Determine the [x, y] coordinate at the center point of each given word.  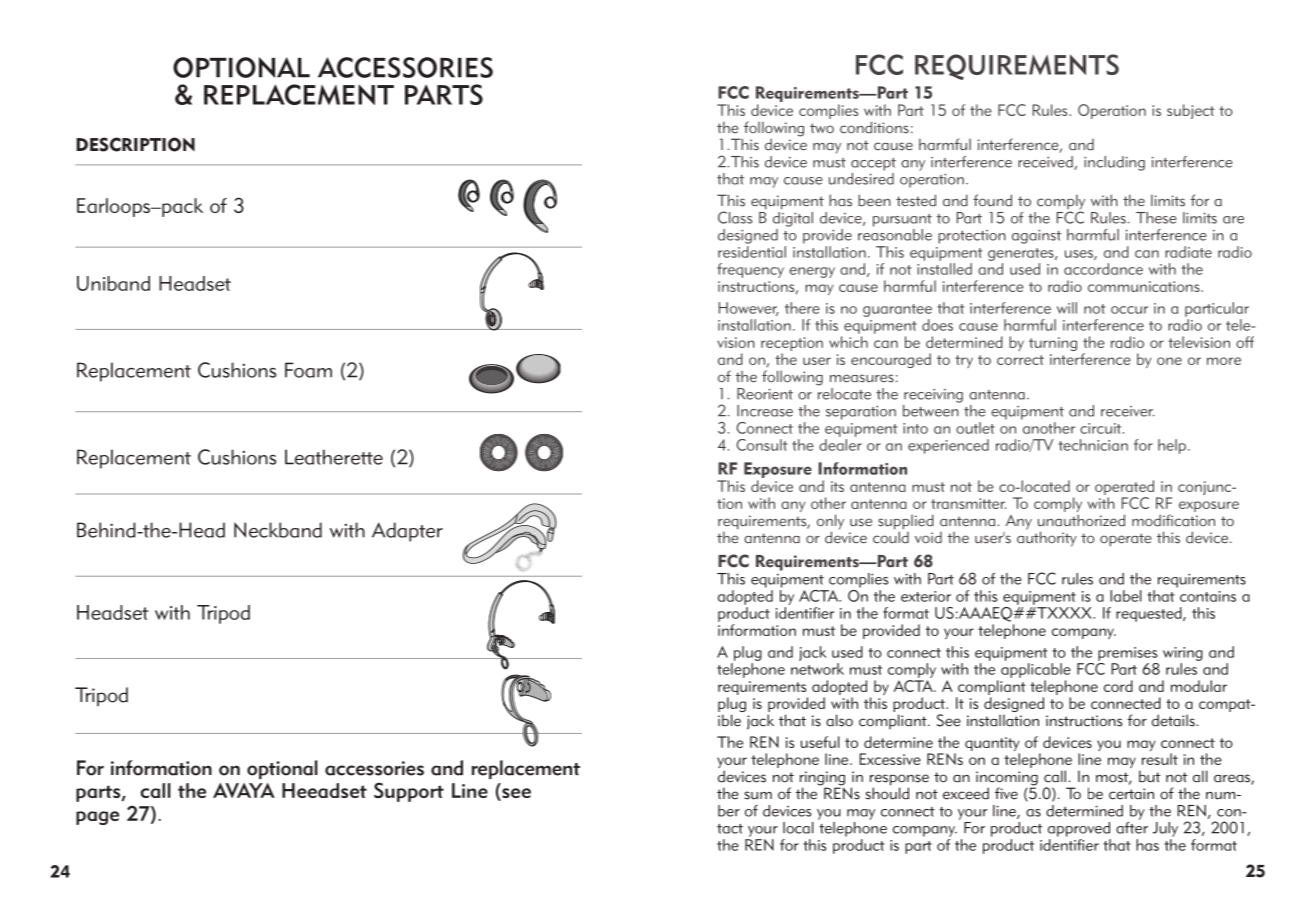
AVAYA [244, 790]
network [817, 669]
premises [1128, 654]
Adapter [407, 532]
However [749, 309]
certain [1131, 794]
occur [1129, 310]
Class [735, 217]
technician [1093, 445]
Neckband [278, 530]
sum [758, 795]
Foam [308, 370]
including [1114, 163]
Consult [761, 445]
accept [873, 164]
